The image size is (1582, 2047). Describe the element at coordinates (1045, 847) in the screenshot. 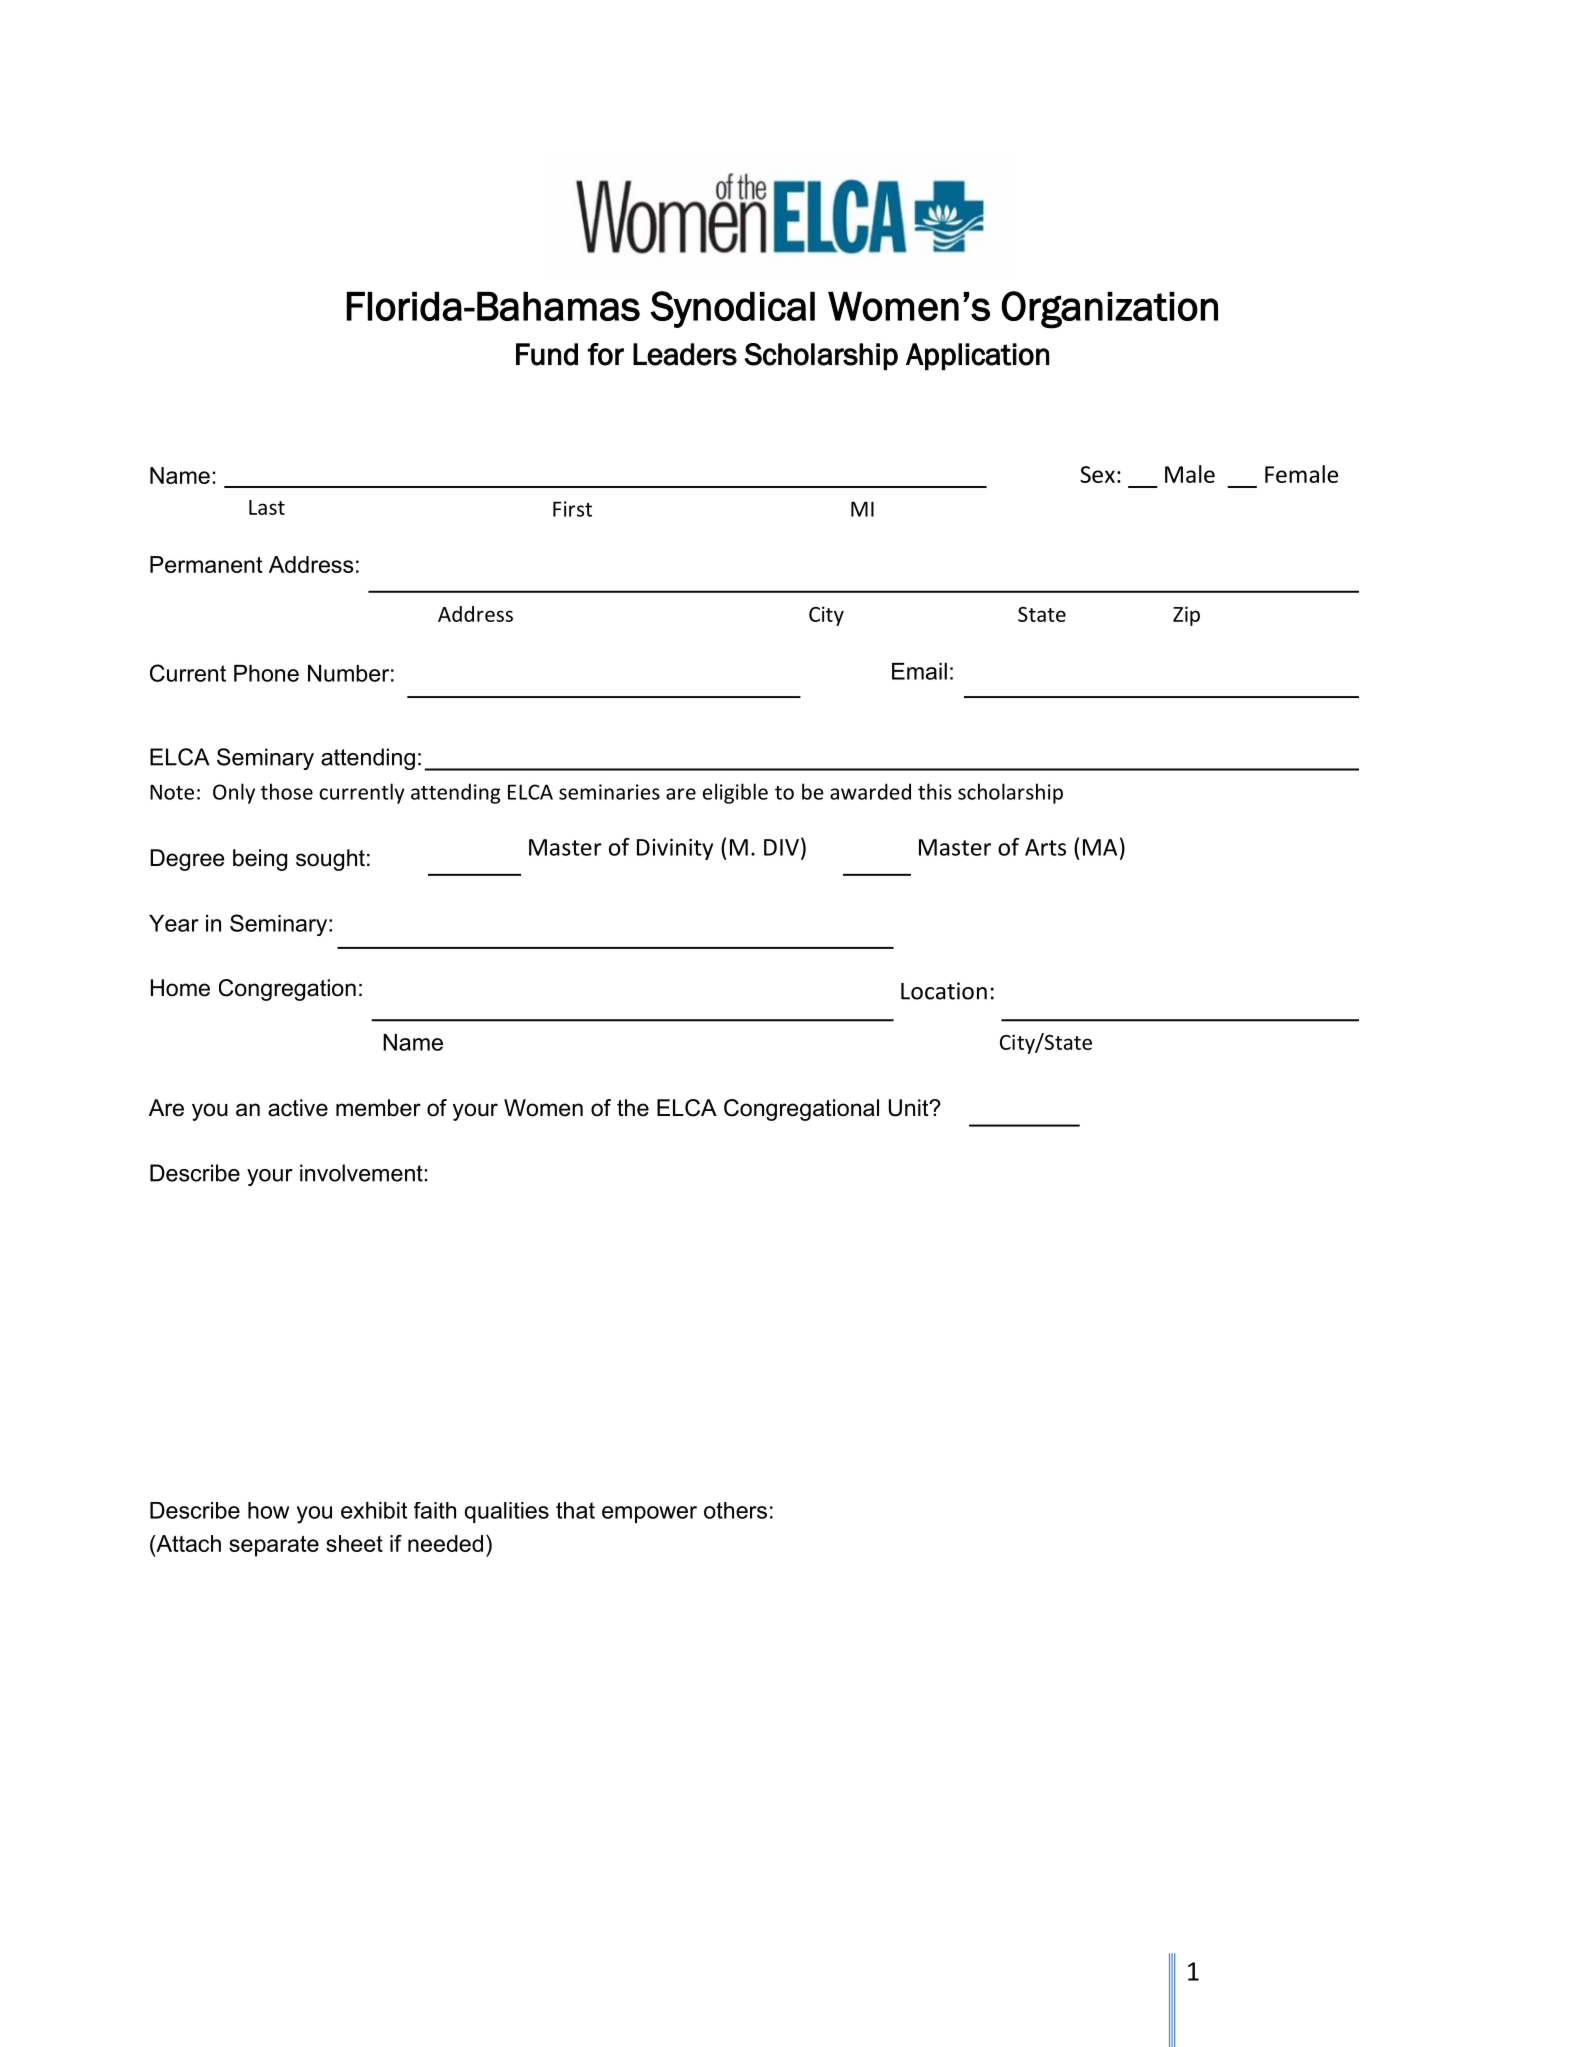

I see `Arts` at that location.
